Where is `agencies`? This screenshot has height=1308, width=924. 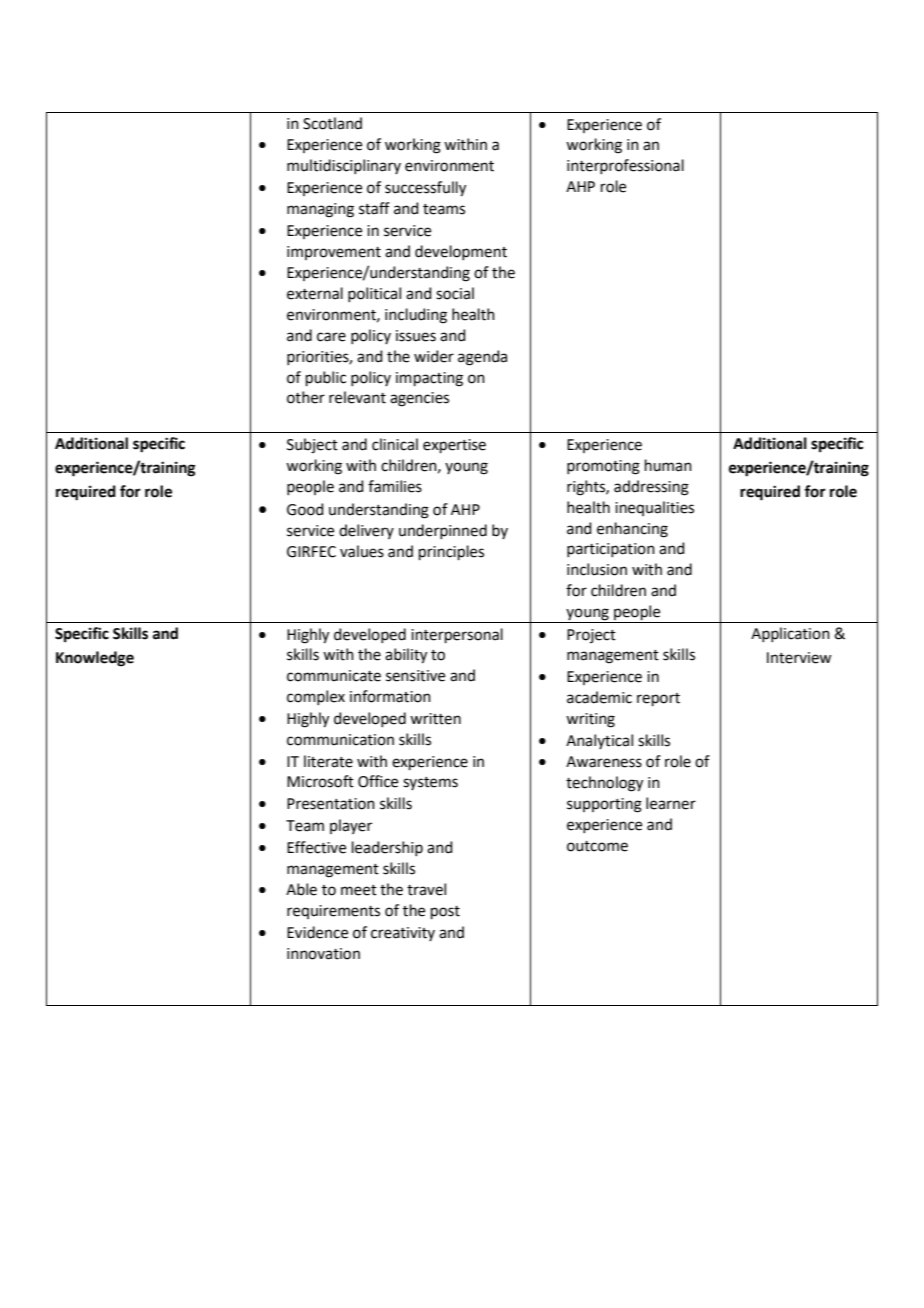 agencies is located at coordinates (419, 399).
